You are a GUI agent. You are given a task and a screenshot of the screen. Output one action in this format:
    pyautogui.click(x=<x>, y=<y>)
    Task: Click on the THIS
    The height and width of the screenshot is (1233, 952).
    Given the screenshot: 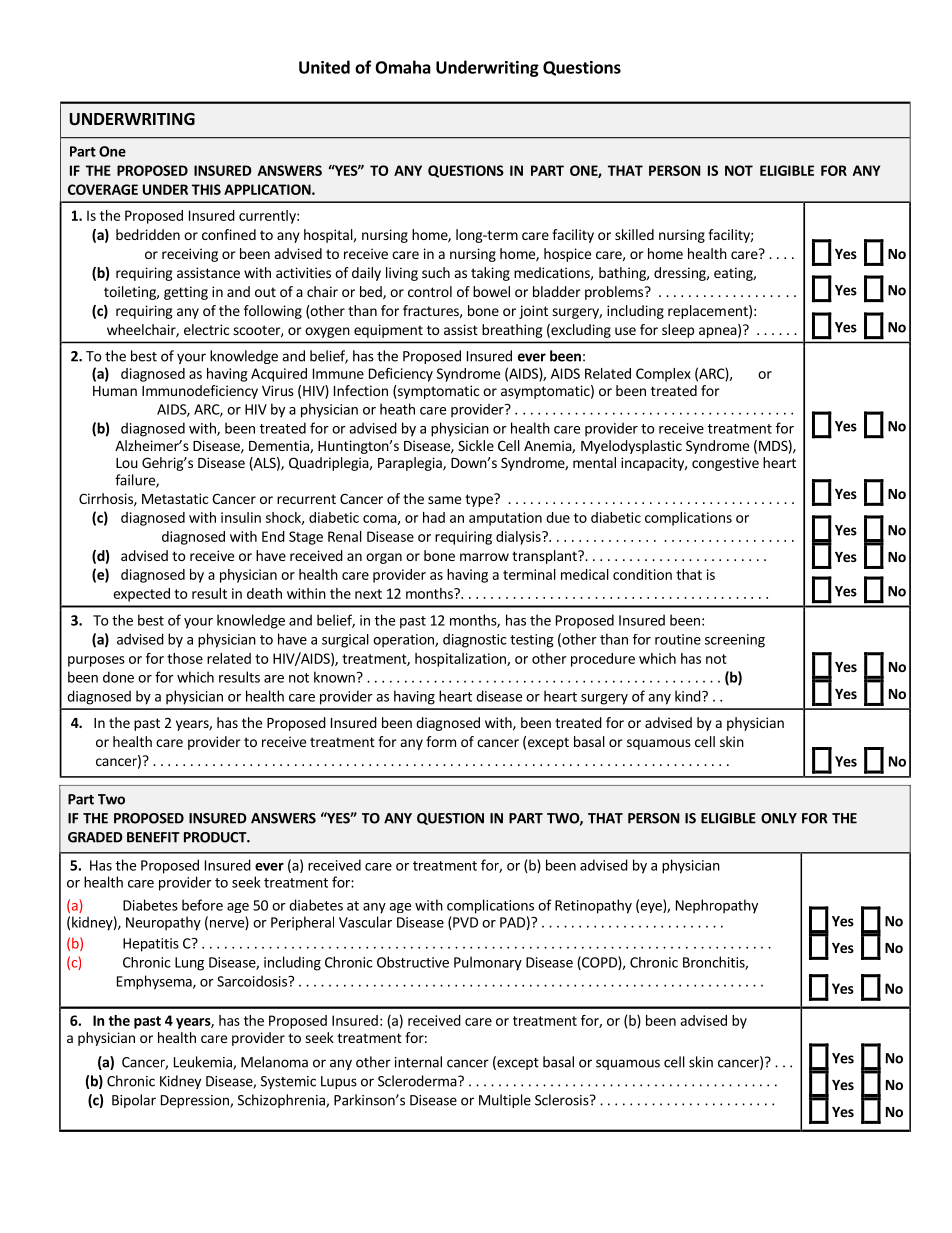 What is the action you would take?
    pyautogui.click(x=206, y=189)
